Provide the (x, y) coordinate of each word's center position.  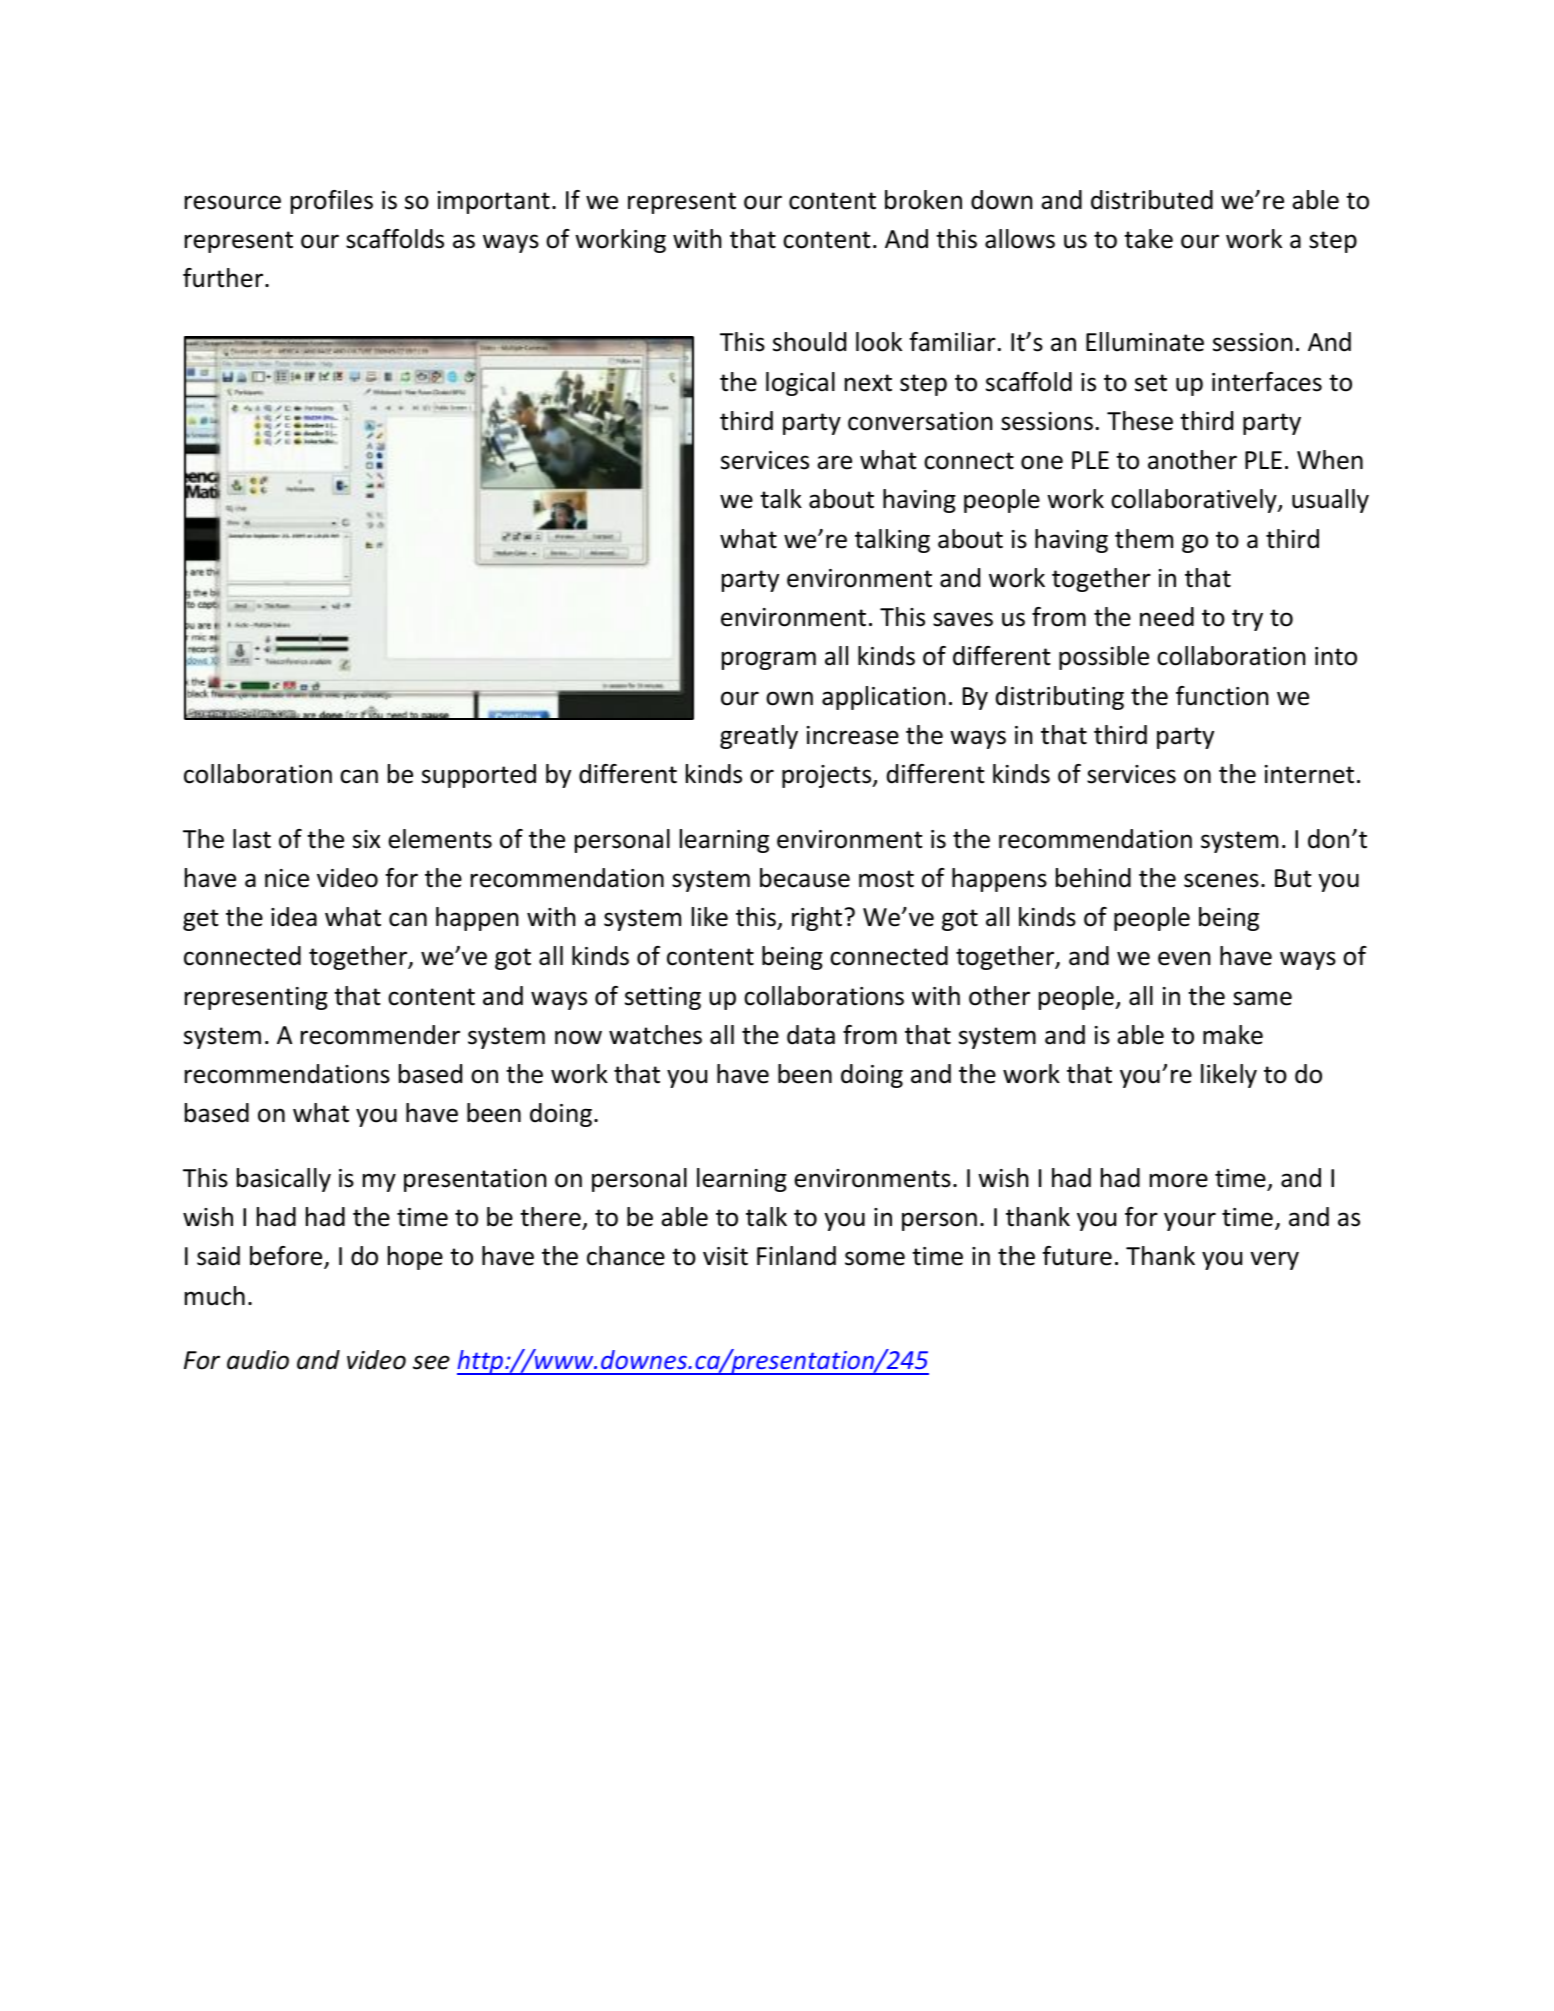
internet (1309, 774)
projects (828, 776)
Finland (796, 1256)
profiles (332, 202)
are (834, 462)
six (366, 839)
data (811, 1035)
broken (923, 200)
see (431, 1362)
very (1274, 1260)
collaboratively (1195, 501)
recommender (380, 1035)
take (1148, 239)
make (1233, 1035)
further (224, 278)
